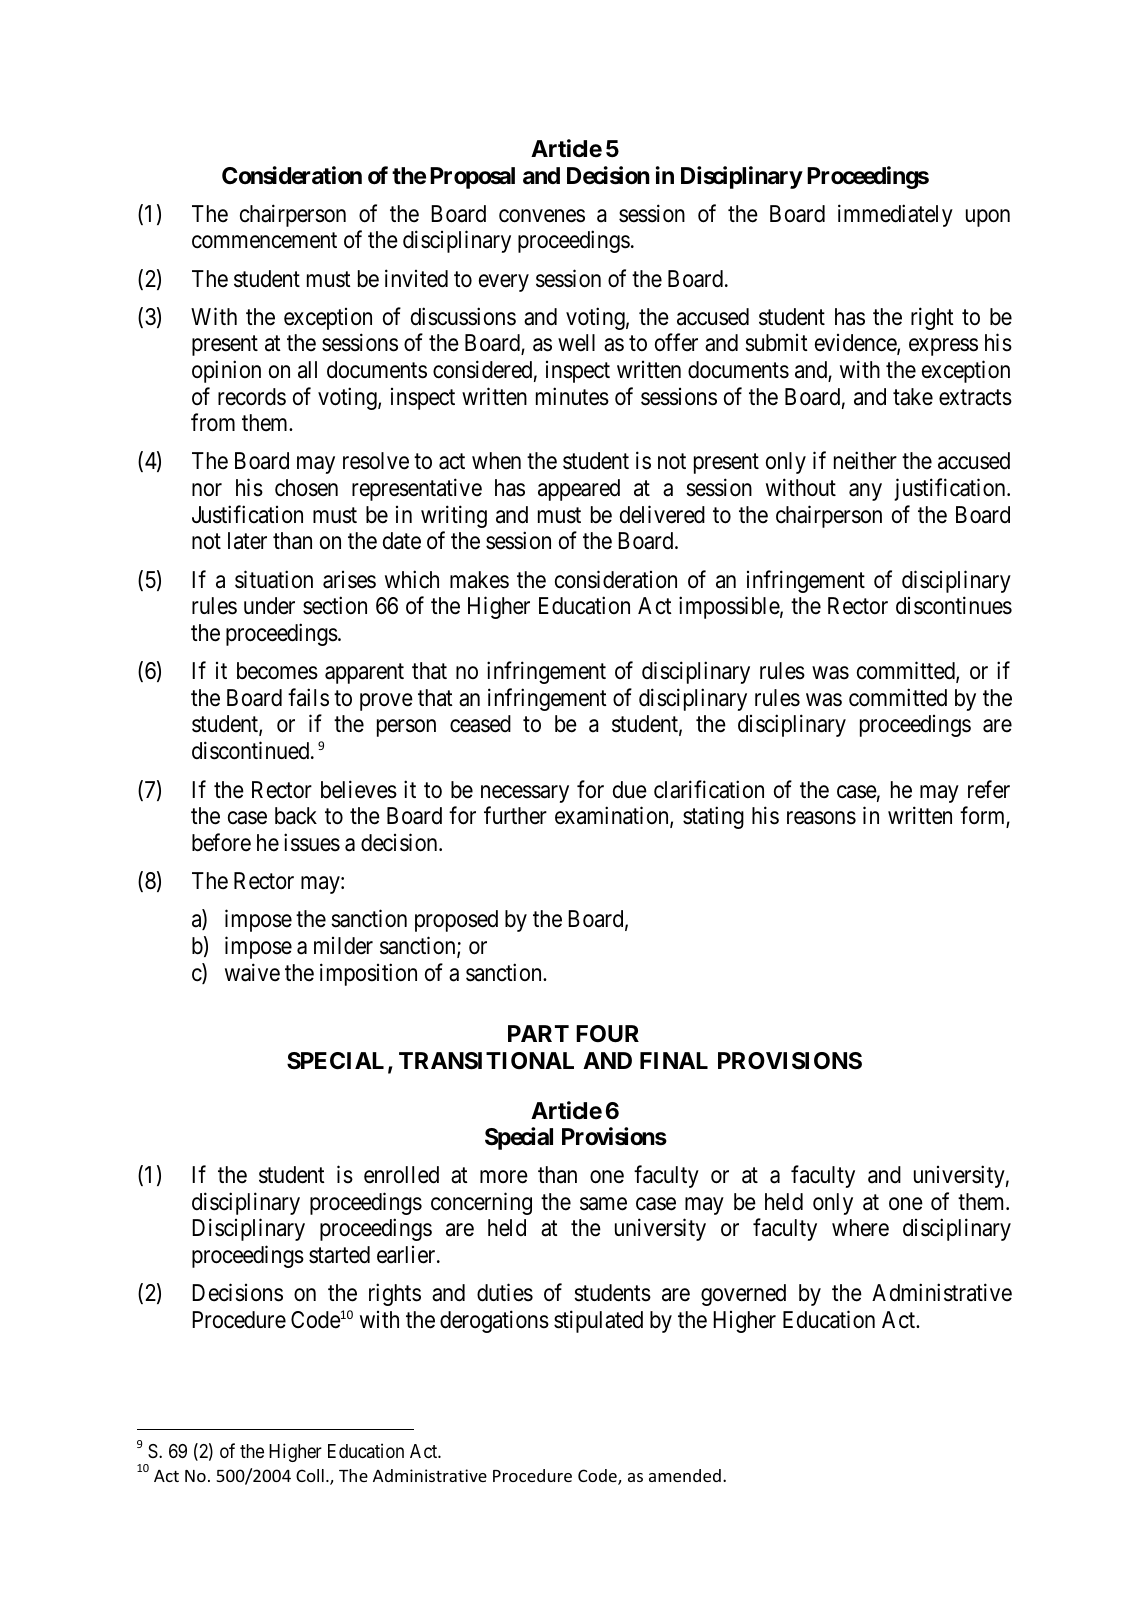 This screenshot has height=1624, width=1148. I want to click on same, so click(603, 1204).
